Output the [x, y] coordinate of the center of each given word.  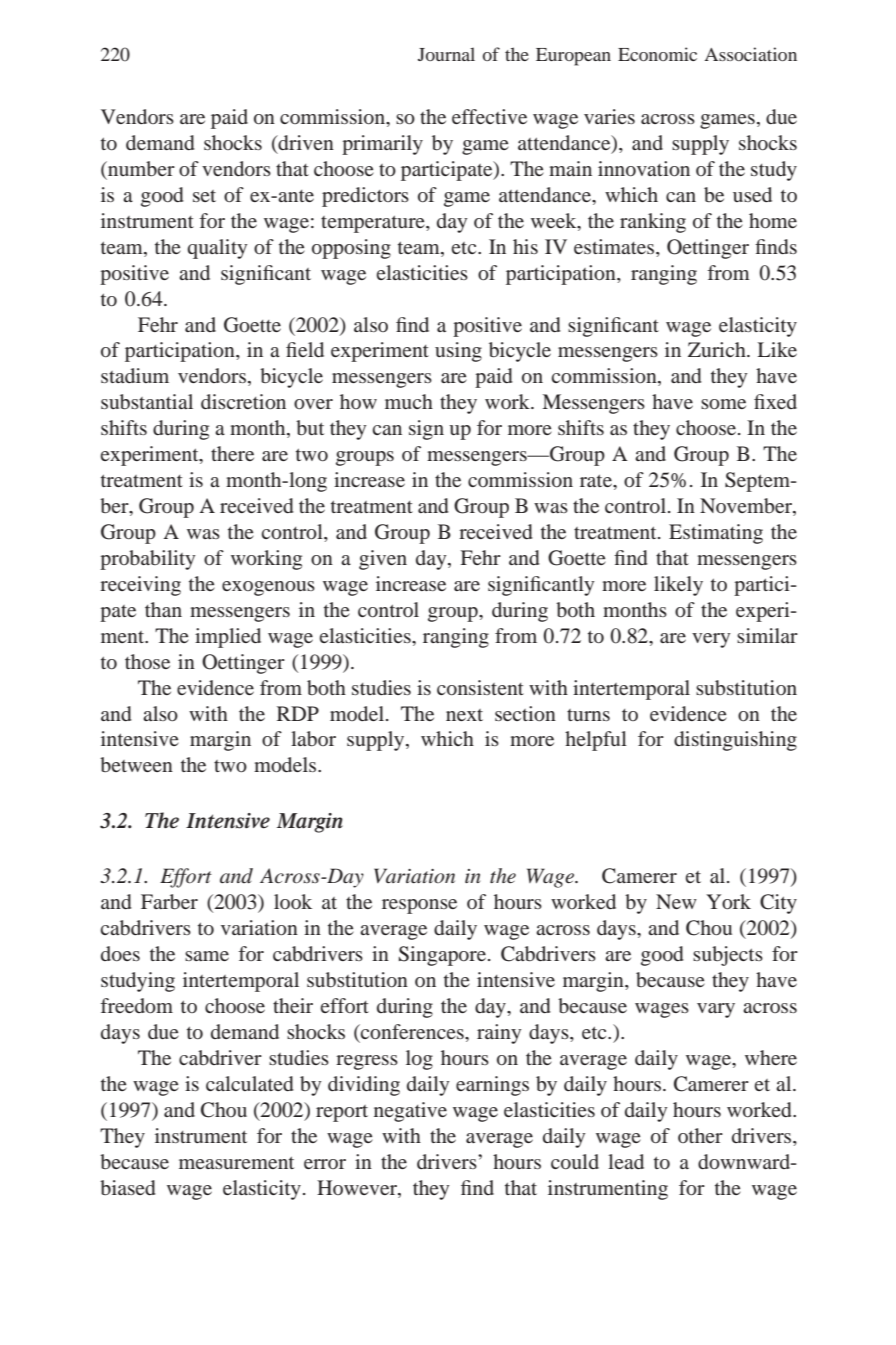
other [700, 1135]
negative [410, 1112]
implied [228, 638]
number [140, 168]
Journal [446, 54]
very [711, 640]
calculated [250, 1083]
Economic [657, 54]
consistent [480, 687]
